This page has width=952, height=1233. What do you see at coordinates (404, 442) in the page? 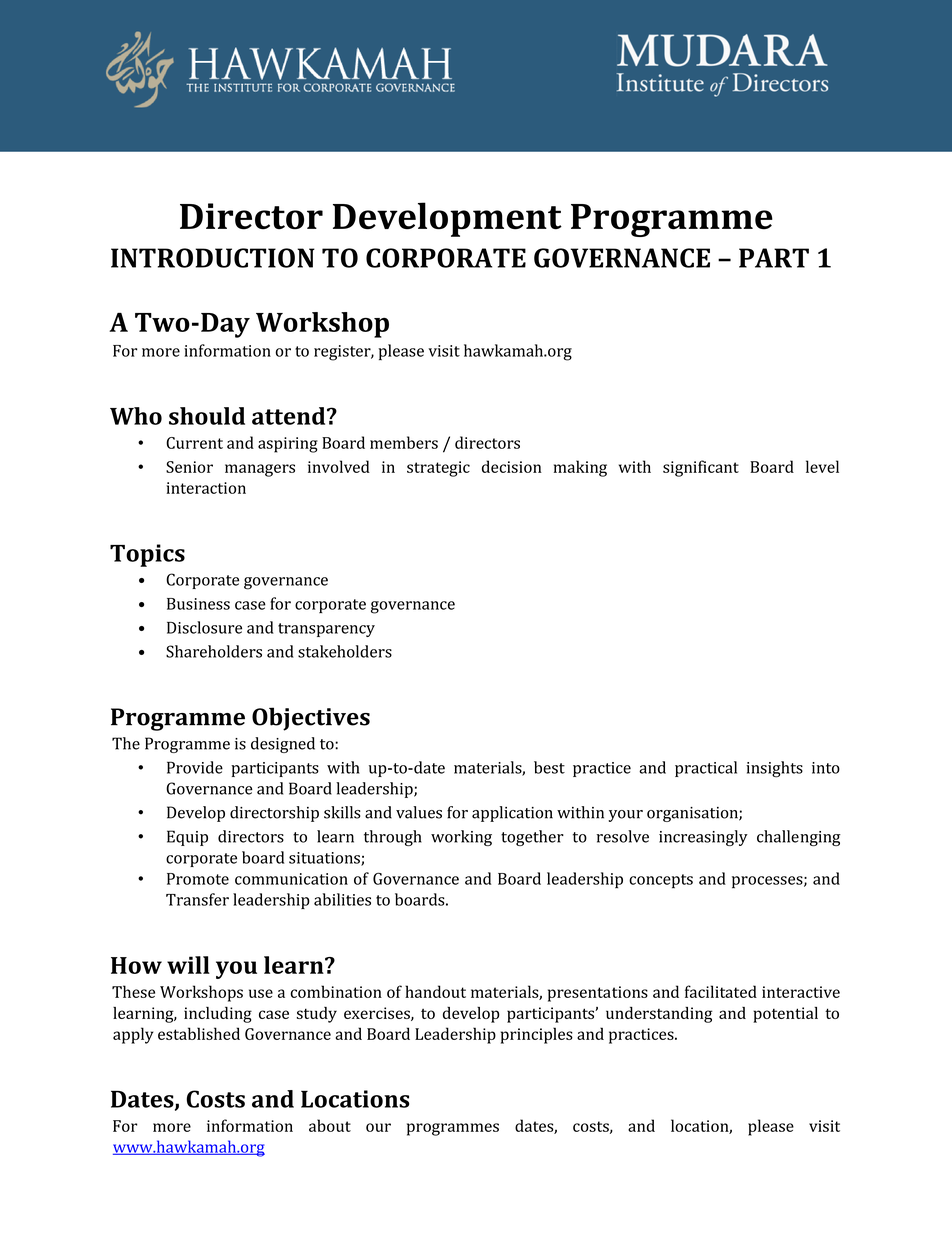
I see `members` at bounding box center [404, 442].
